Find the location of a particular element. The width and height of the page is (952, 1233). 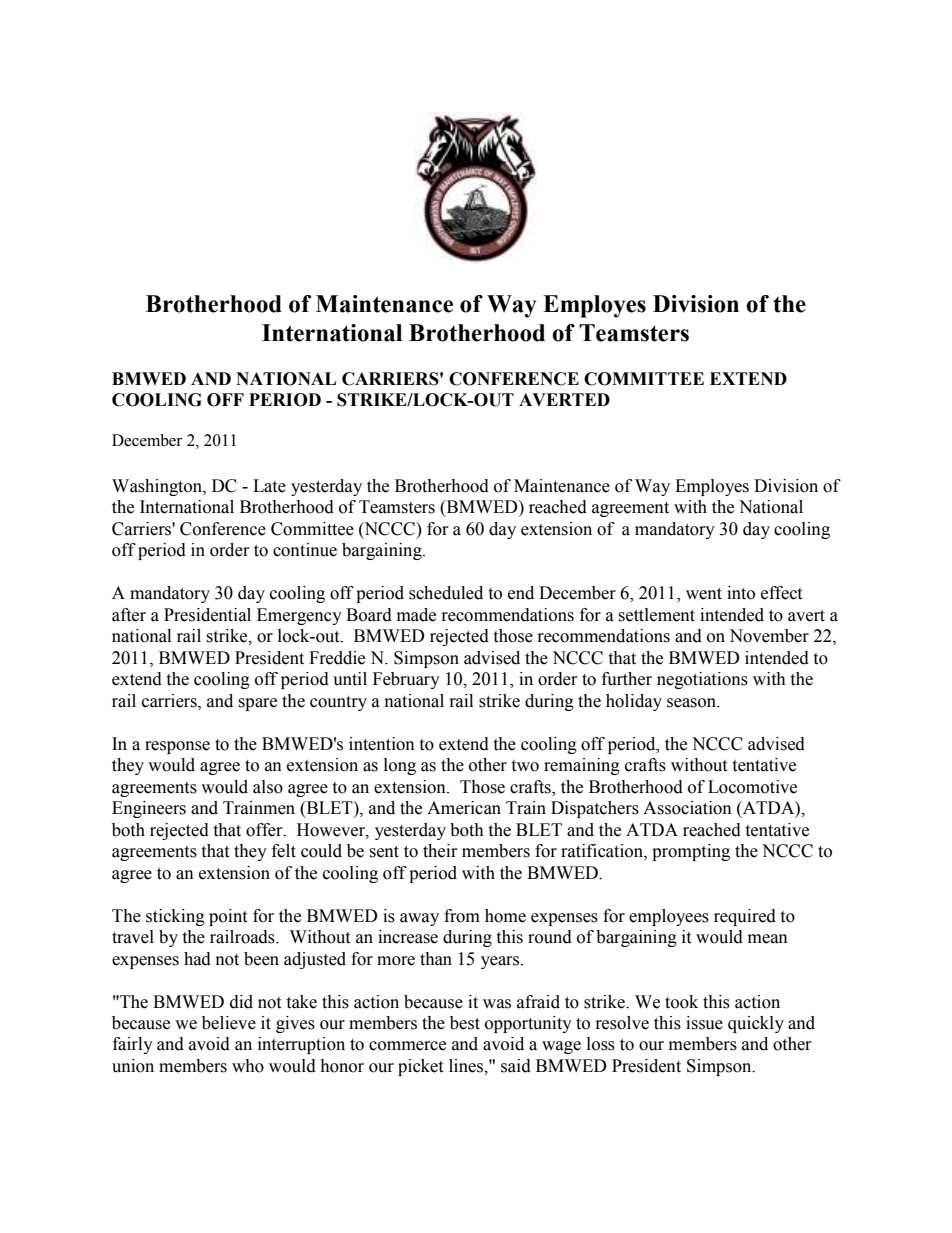

went is located at coordinates (704, 594).
